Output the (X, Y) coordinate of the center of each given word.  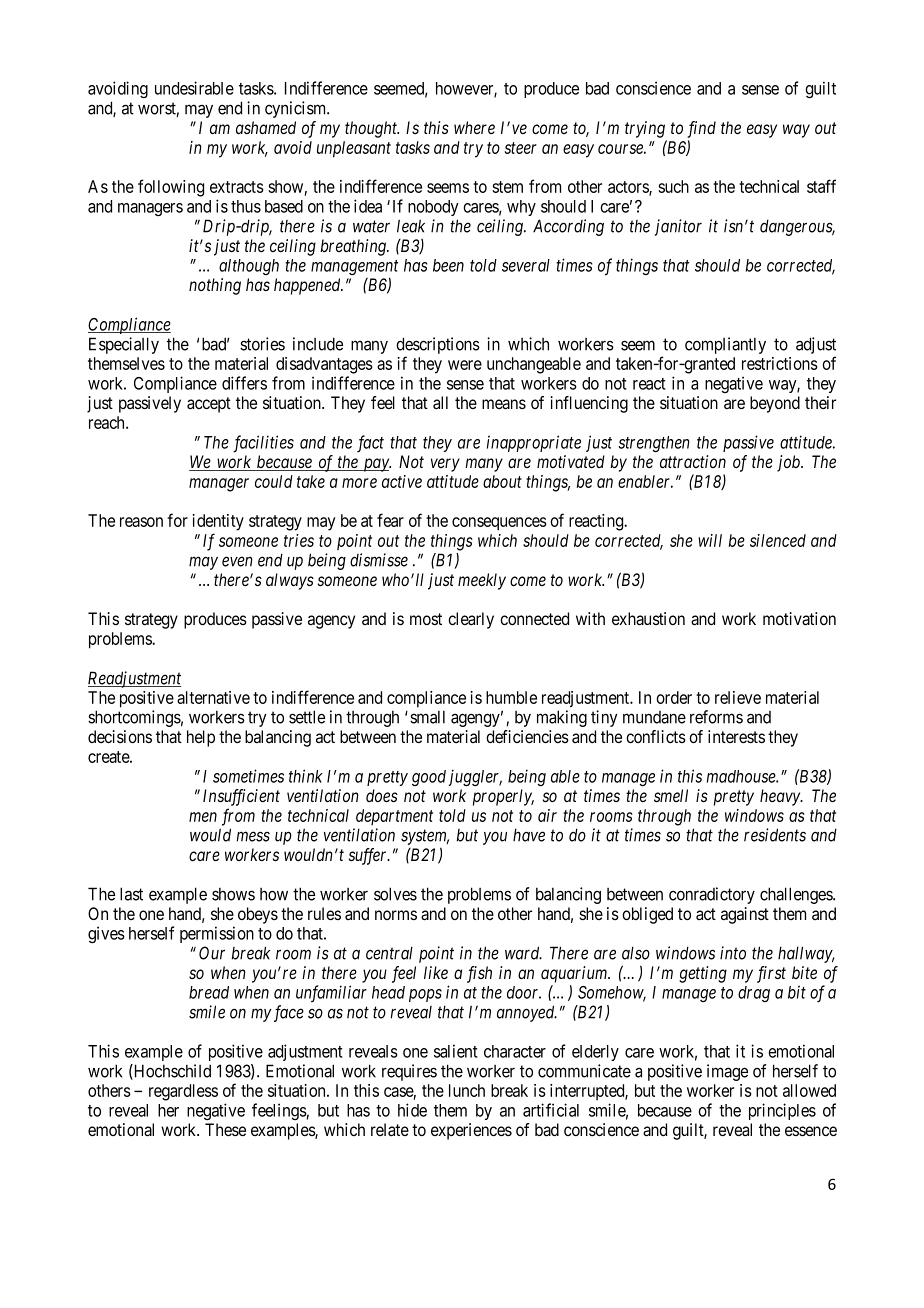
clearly (471, 620)
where (474, 127)
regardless (183, 1092)
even (237, 561)
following (171, 188)
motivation (799, 619)
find (701, 129)
